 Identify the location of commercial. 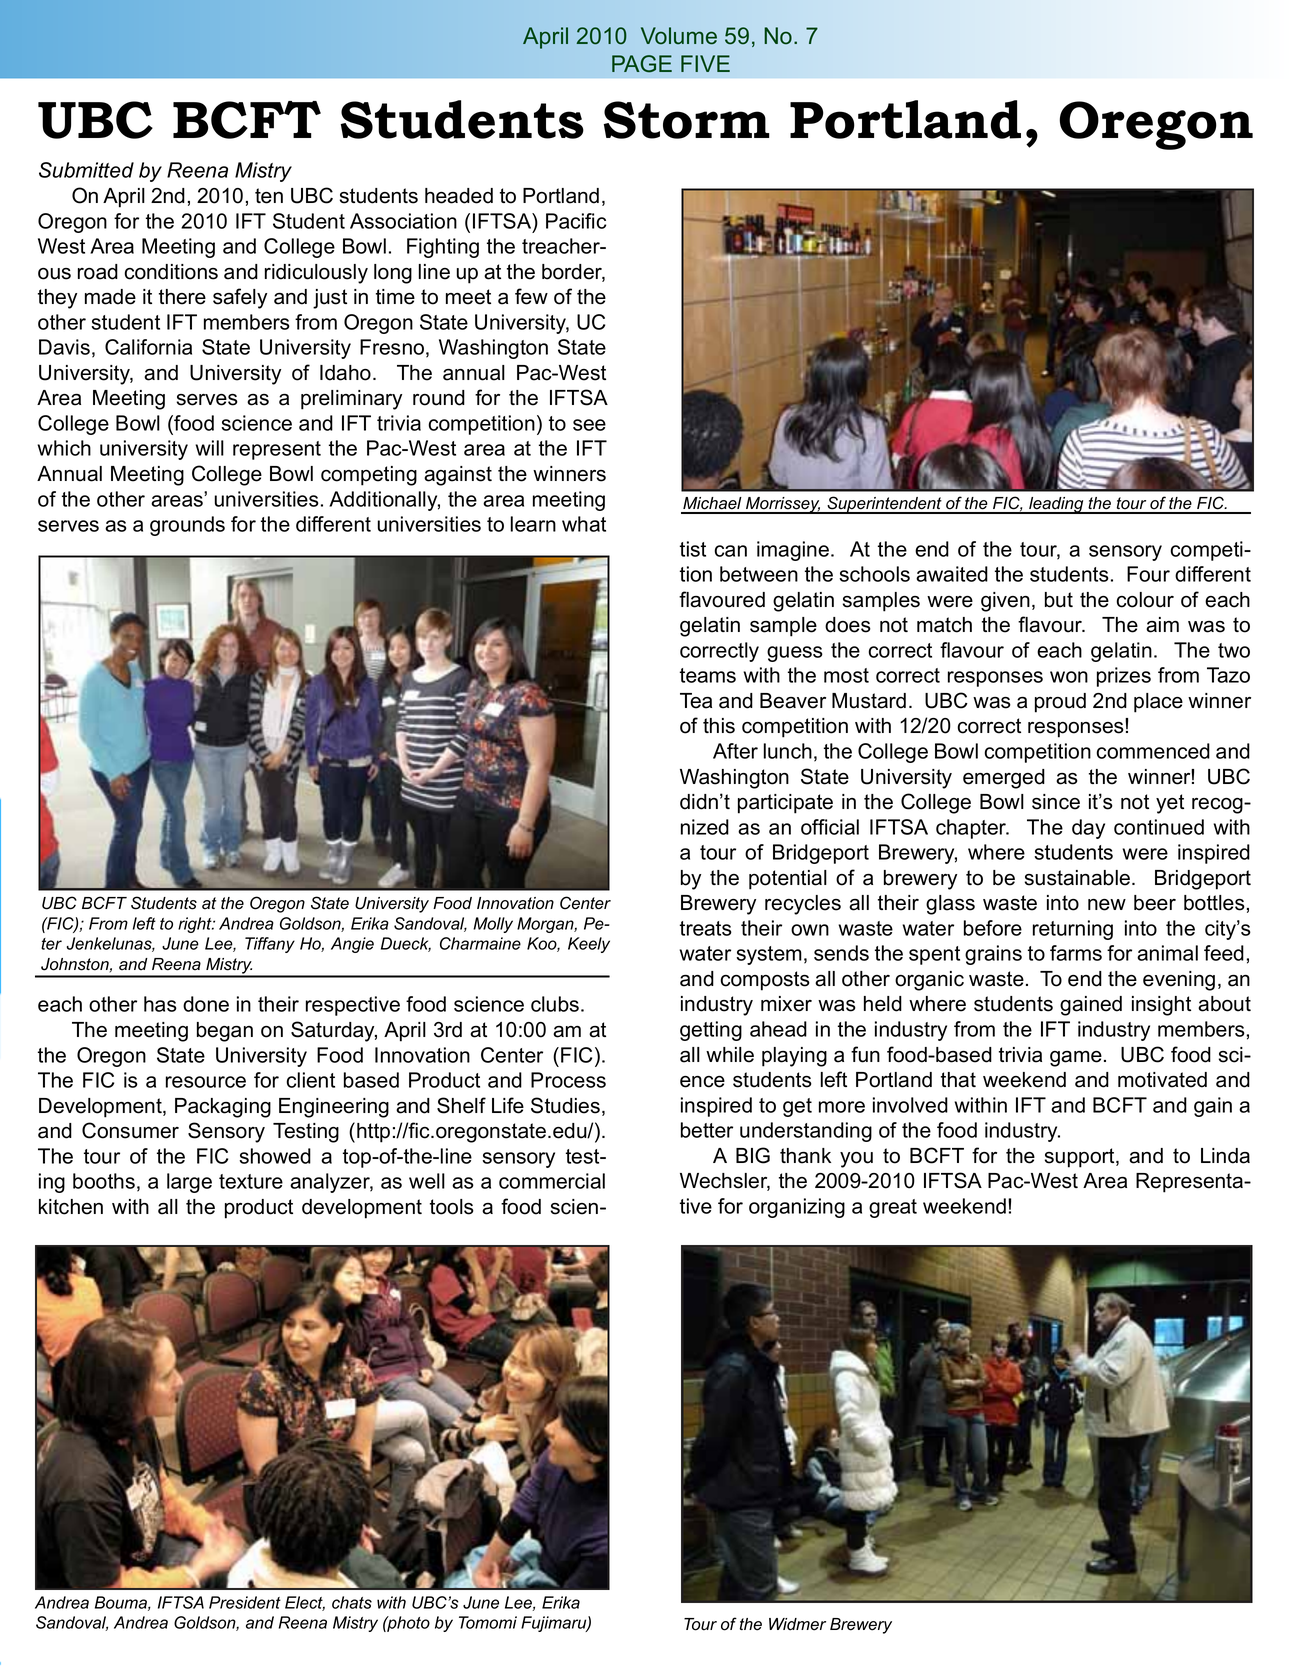
(552, 1181).
